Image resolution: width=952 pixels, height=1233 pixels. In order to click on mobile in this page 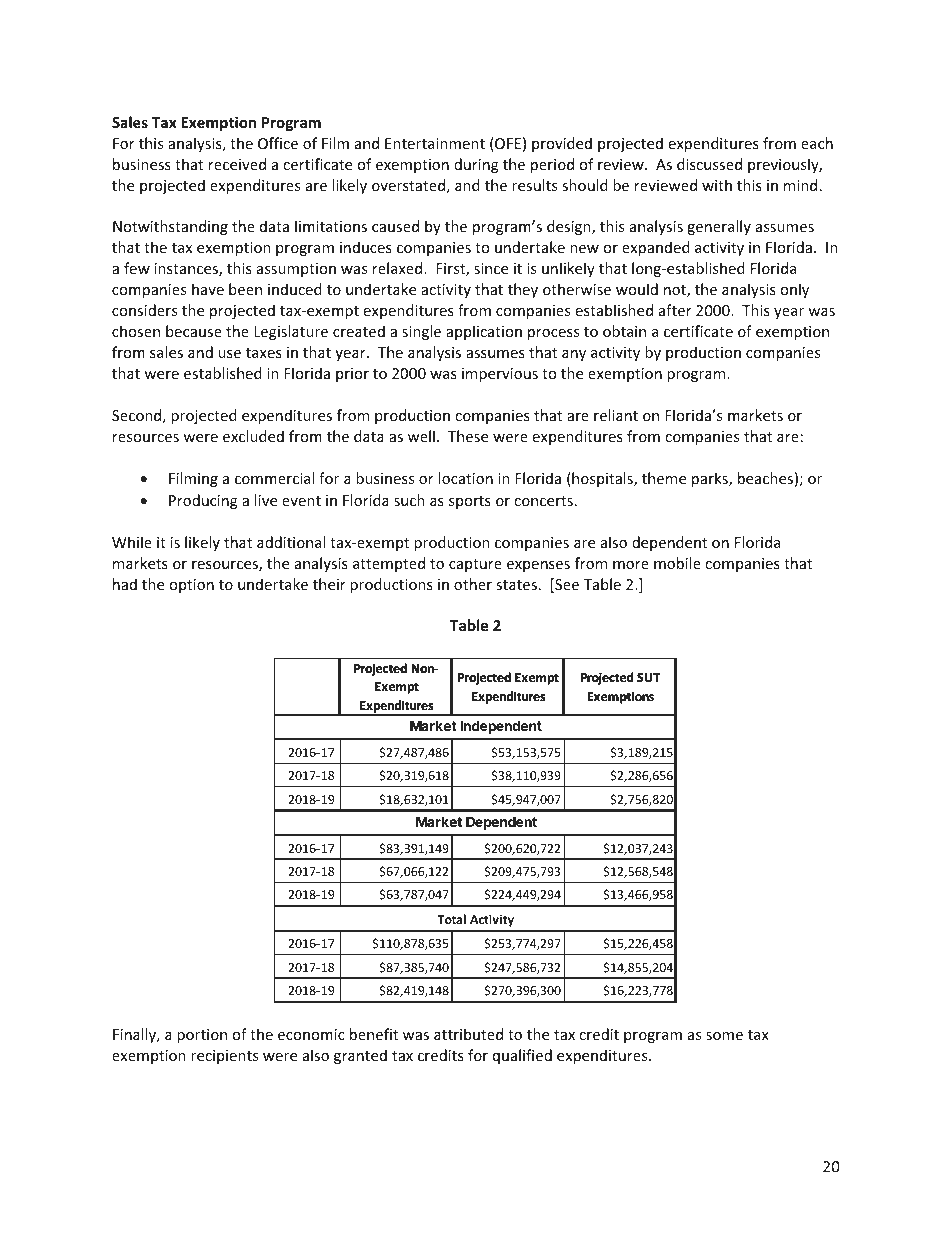, I will do `click(677, 563)`.
